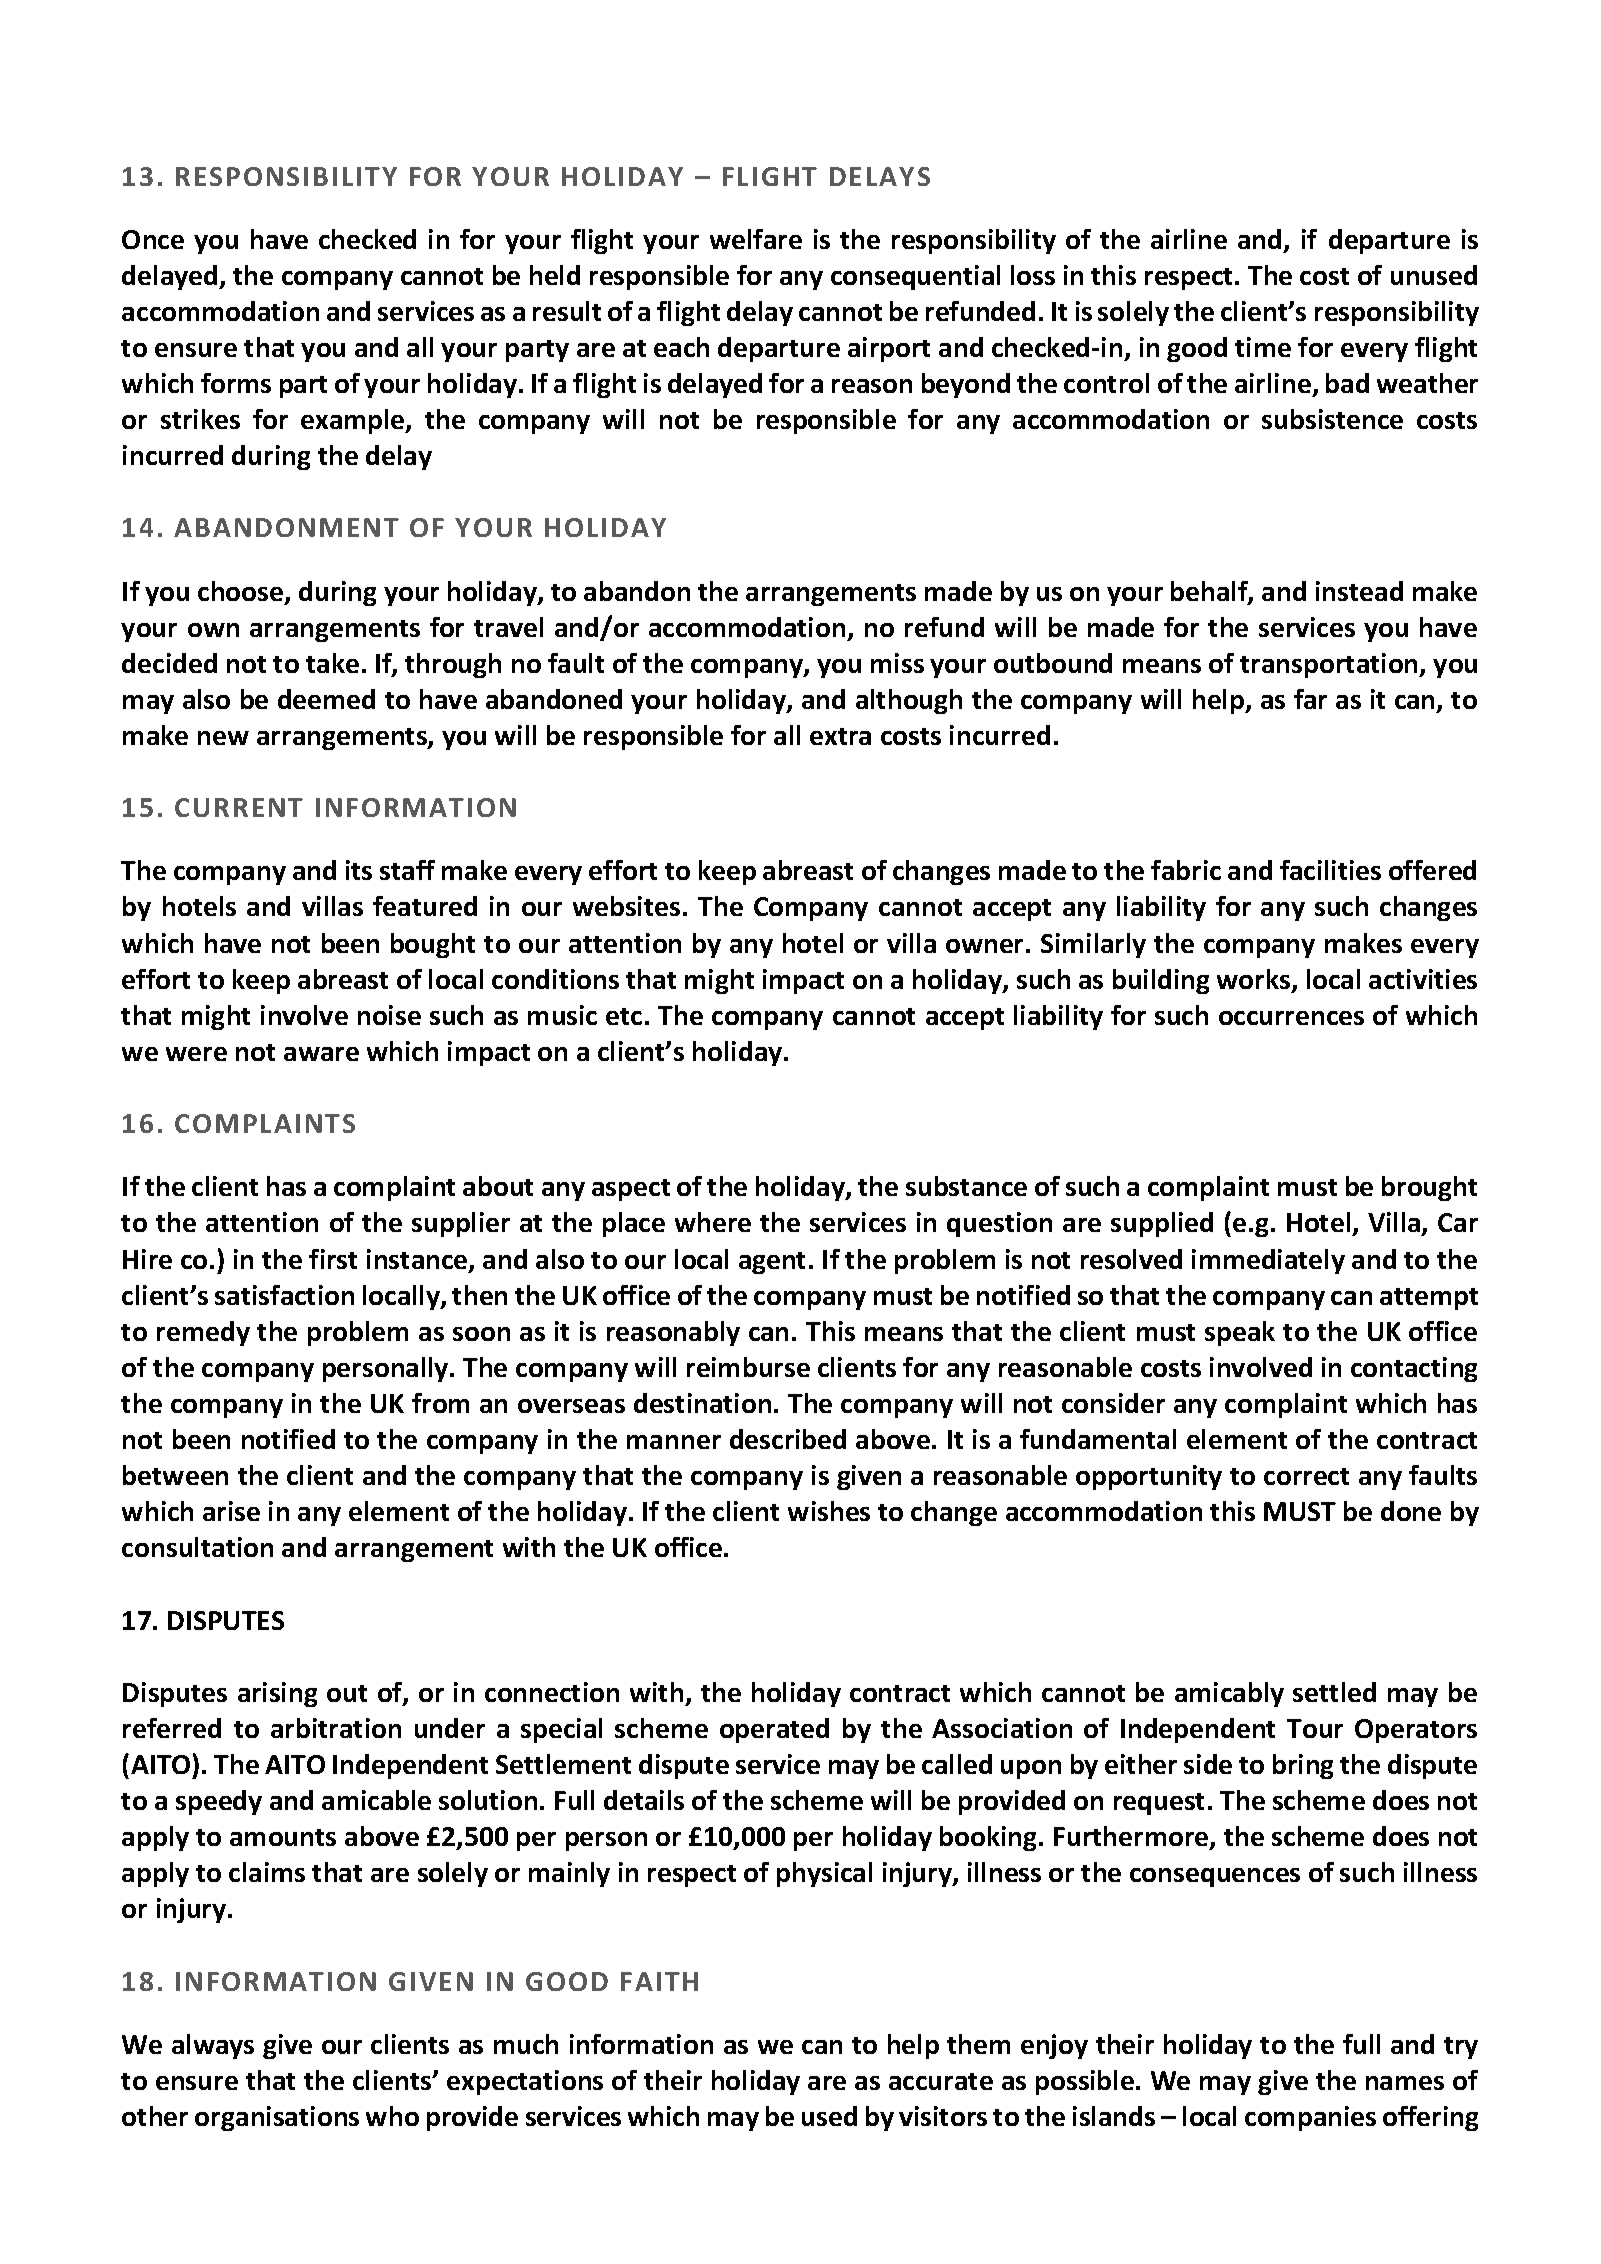 This screenshot has height=2264, width=1601. What do you see at coordinates (277, 2118) in the screenshot?
I see `organisations` at bounding box center [277, 2118].
